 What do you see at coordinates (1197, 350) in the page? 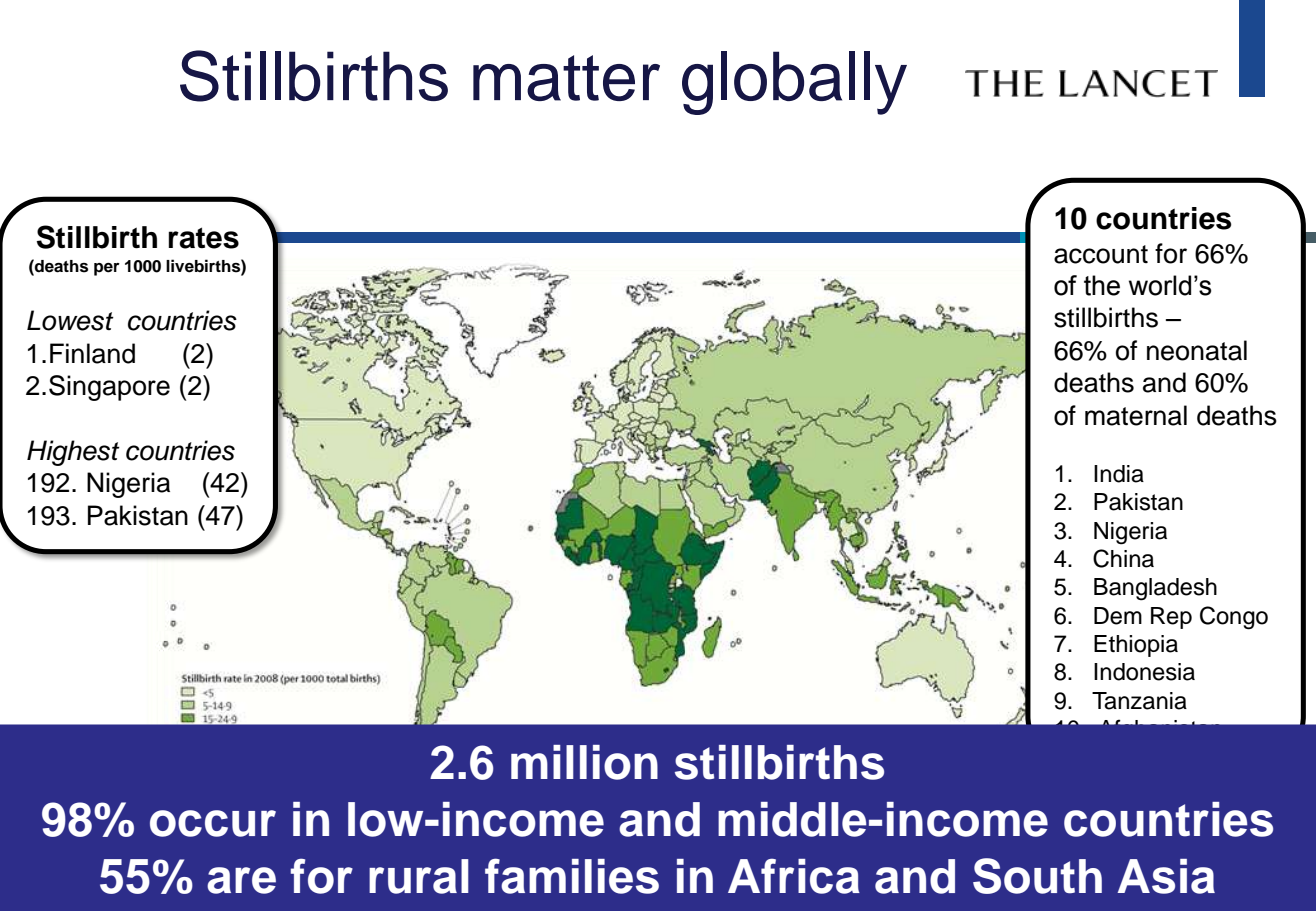
I see `neonatal` at bounding box center [1197, 350].
